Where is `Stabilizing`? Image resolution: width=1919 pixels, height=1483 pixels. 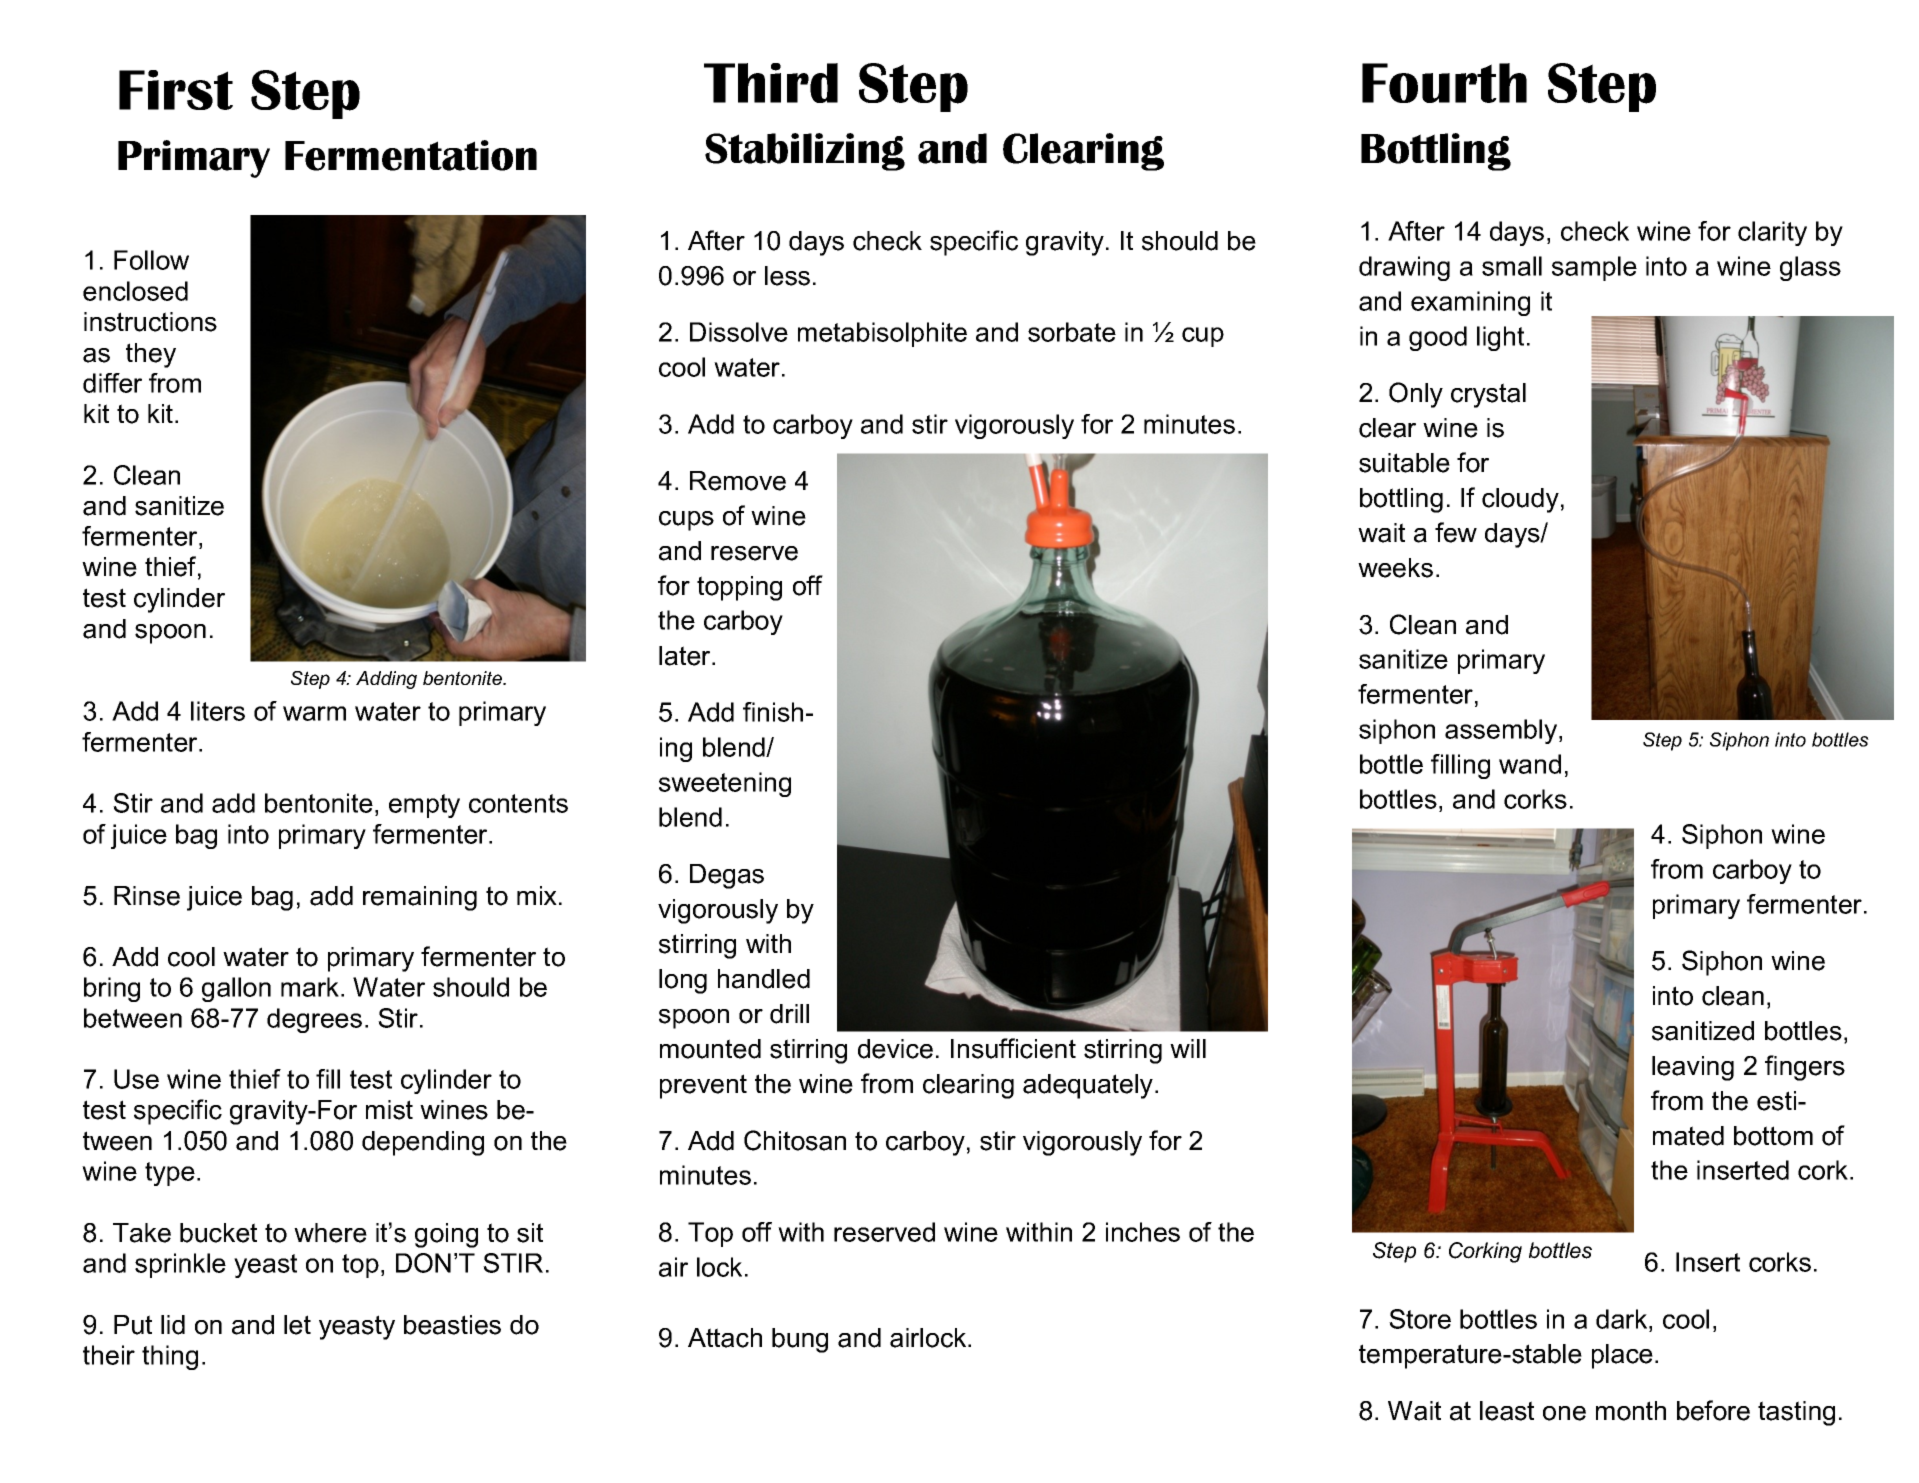 Stabilizing is located at coordinates (805, 152).
